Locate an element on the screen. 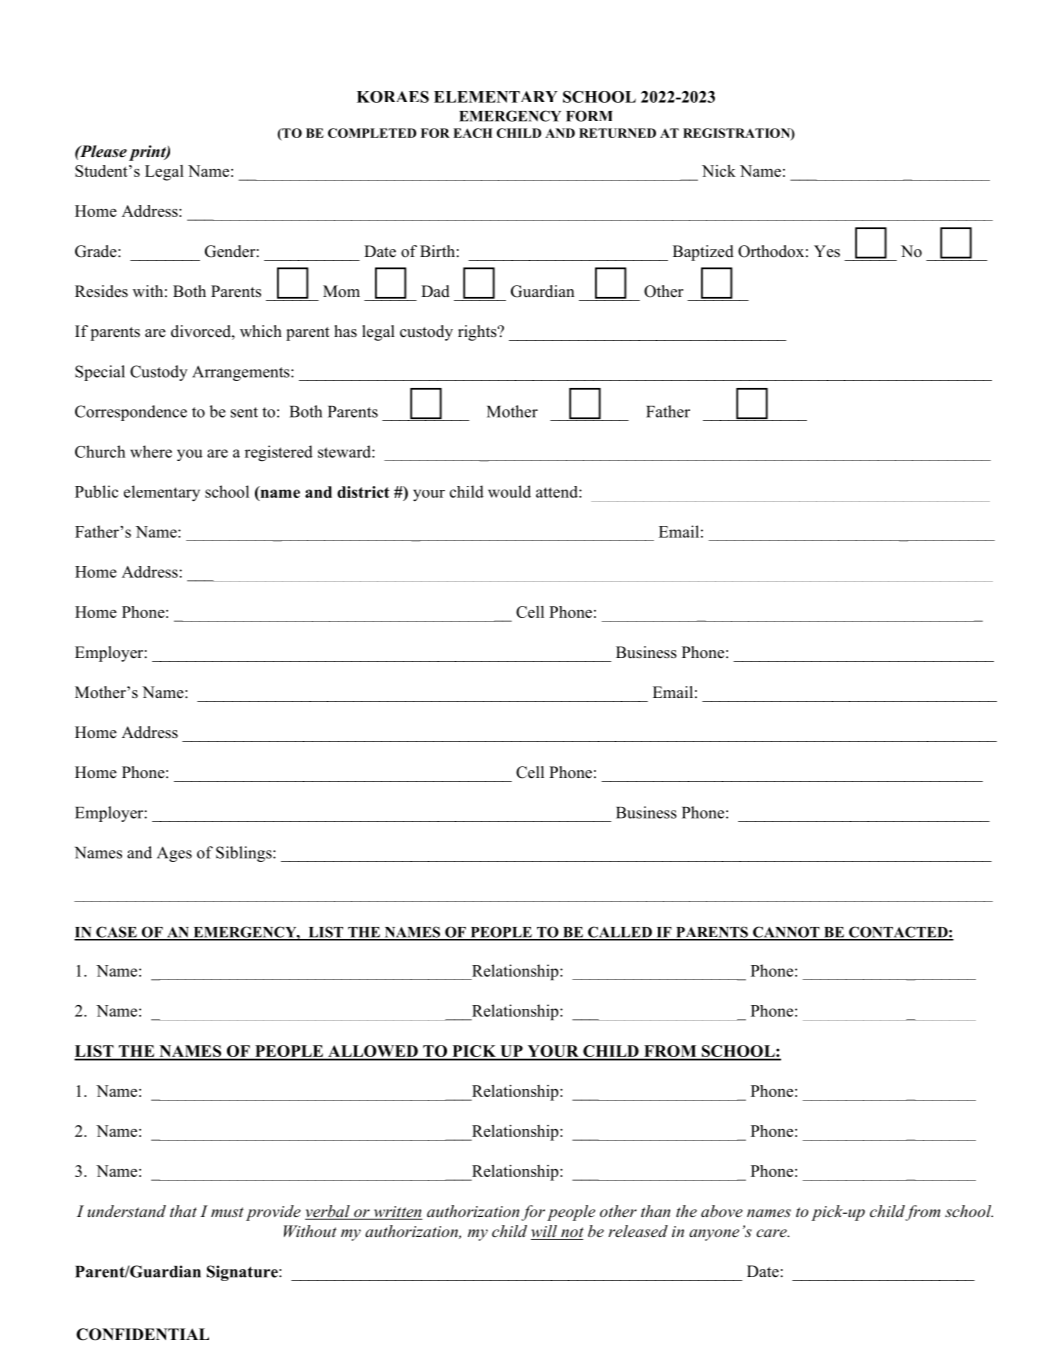  Nick is located at coordinates (719, 171).
